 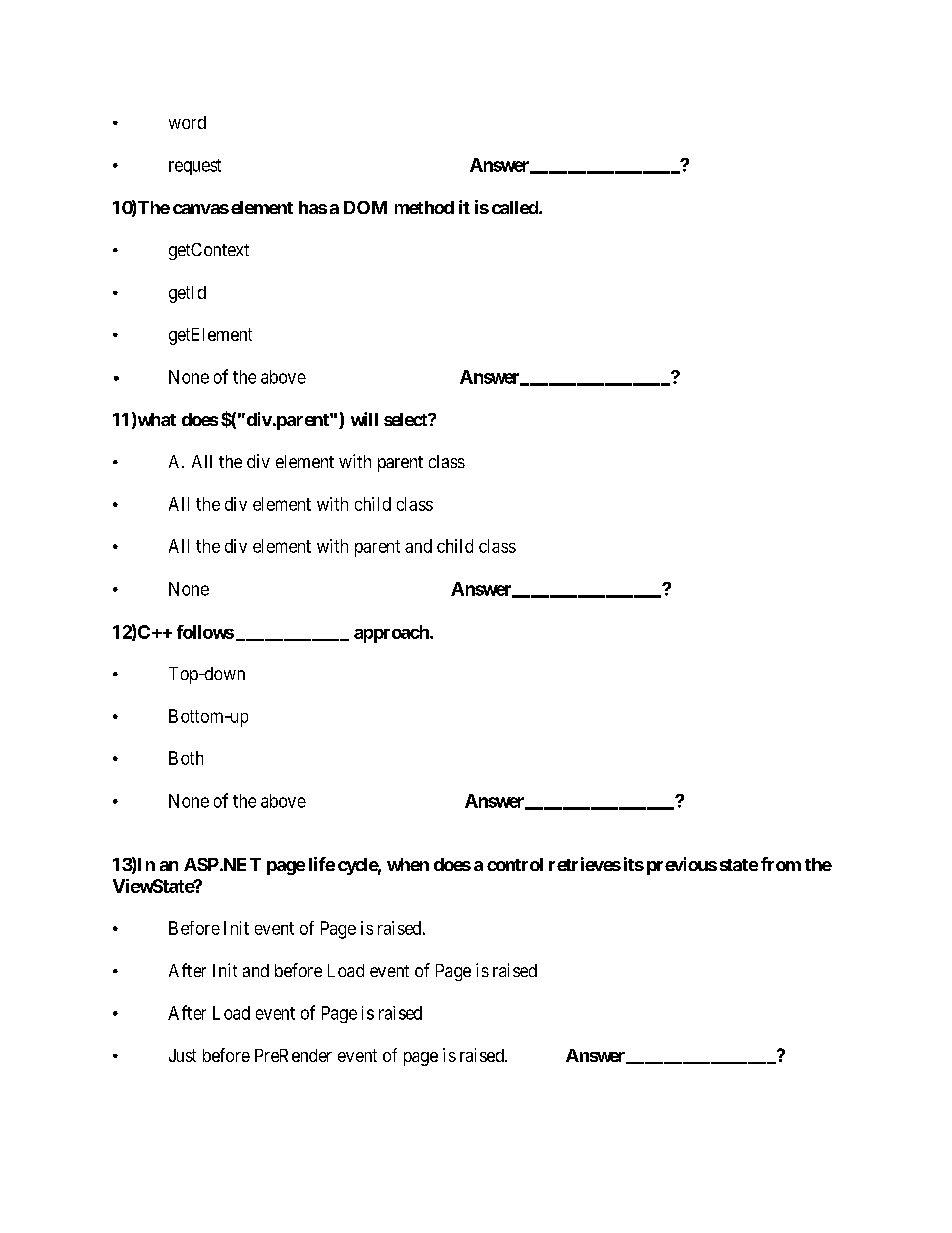 What do you see at coordinates (424, 207) in the screenshot?
I see `method` at bounding box center [424, 207].
